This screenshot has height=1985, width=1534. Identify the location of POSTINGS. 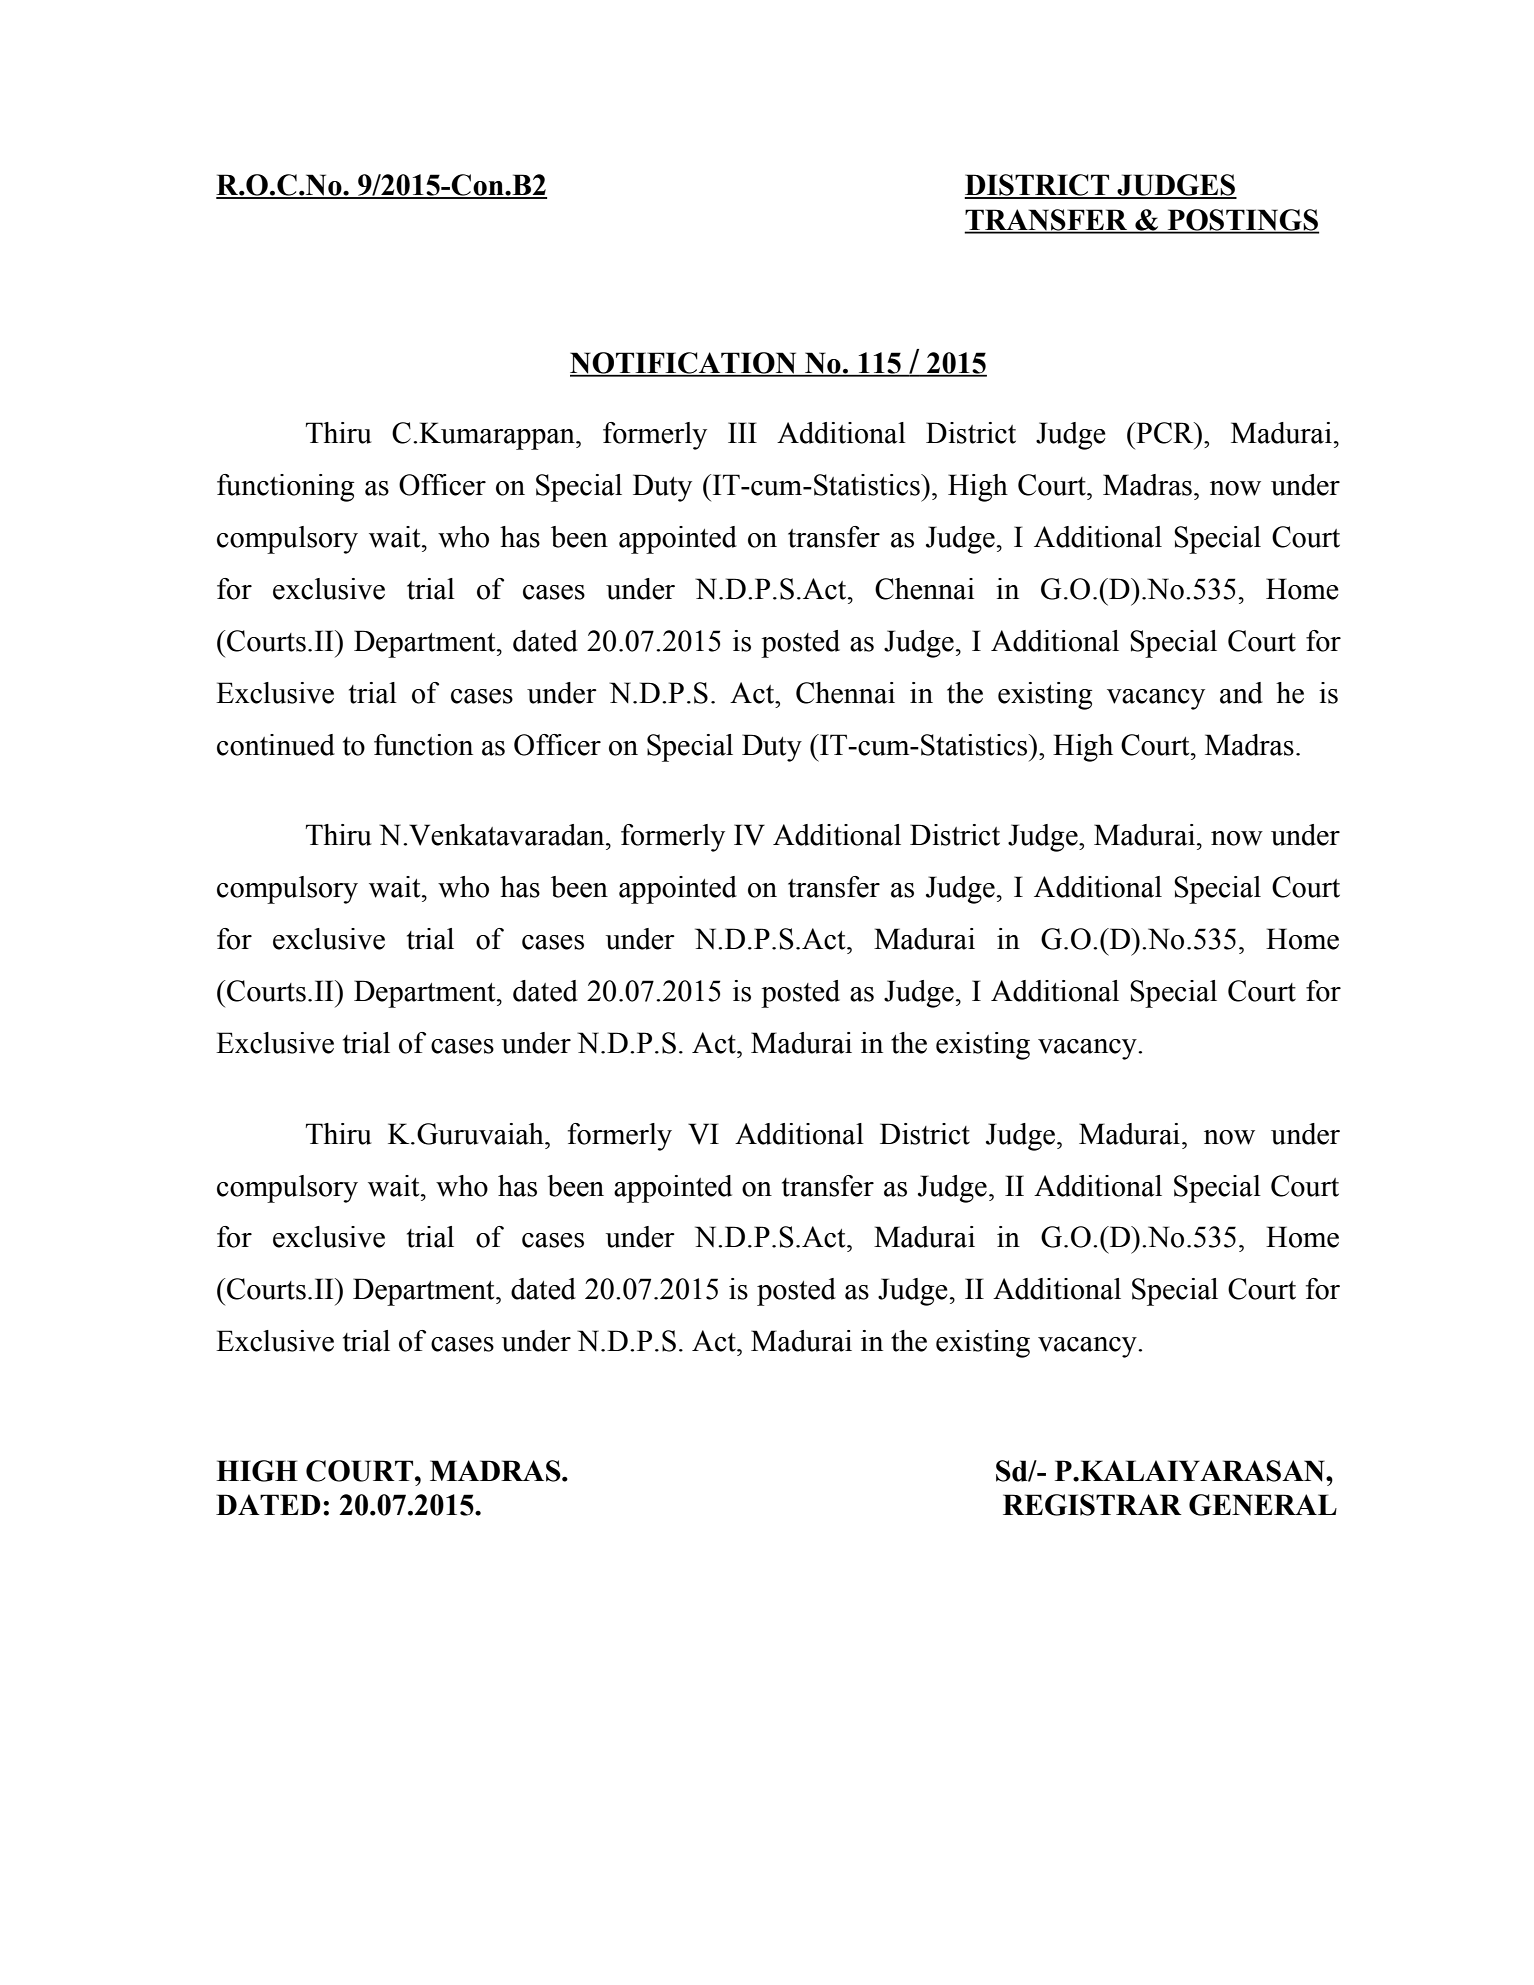
(1242, 221).
